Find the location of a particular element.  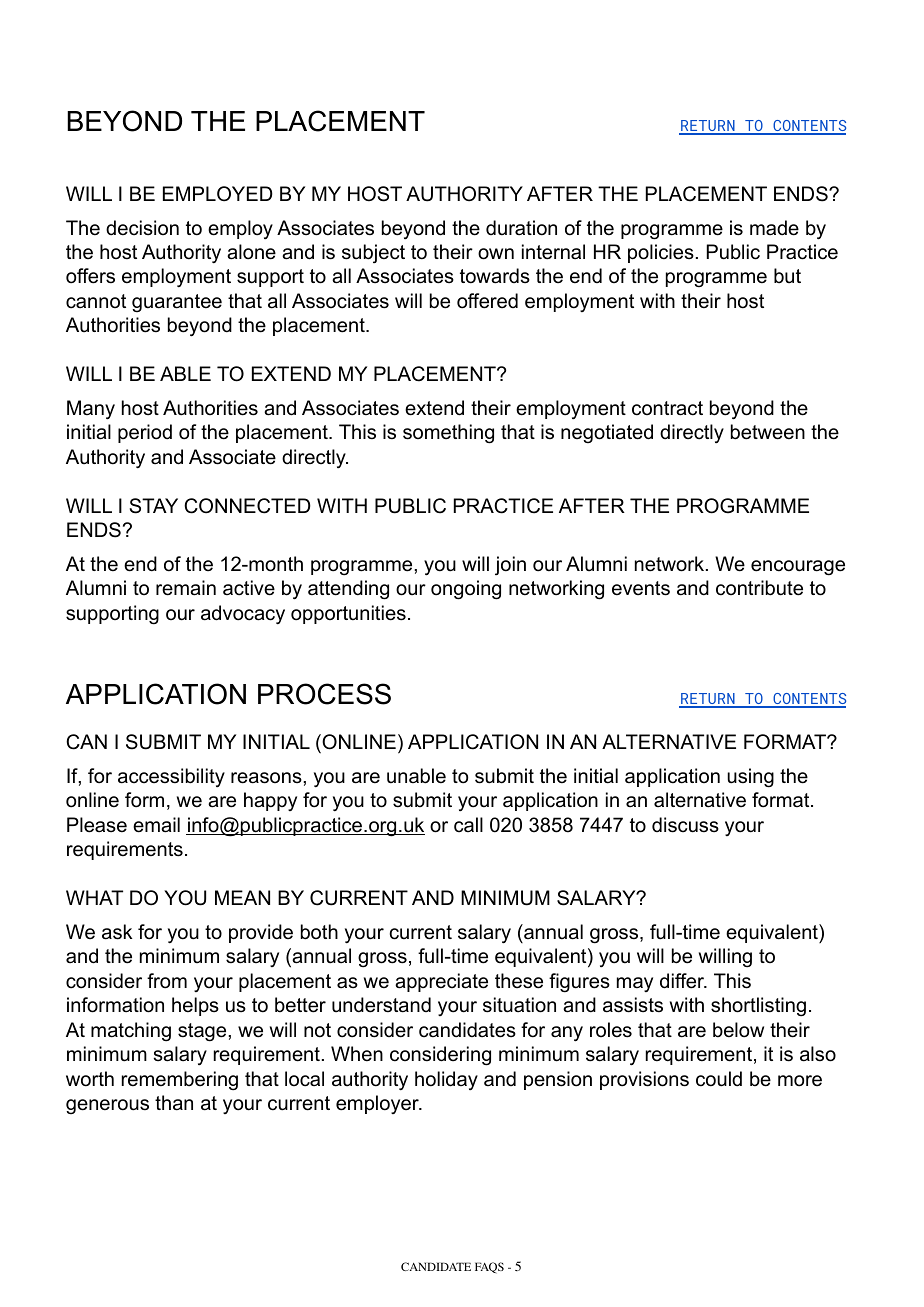

ongoing is located at coordinates (466, 590).
